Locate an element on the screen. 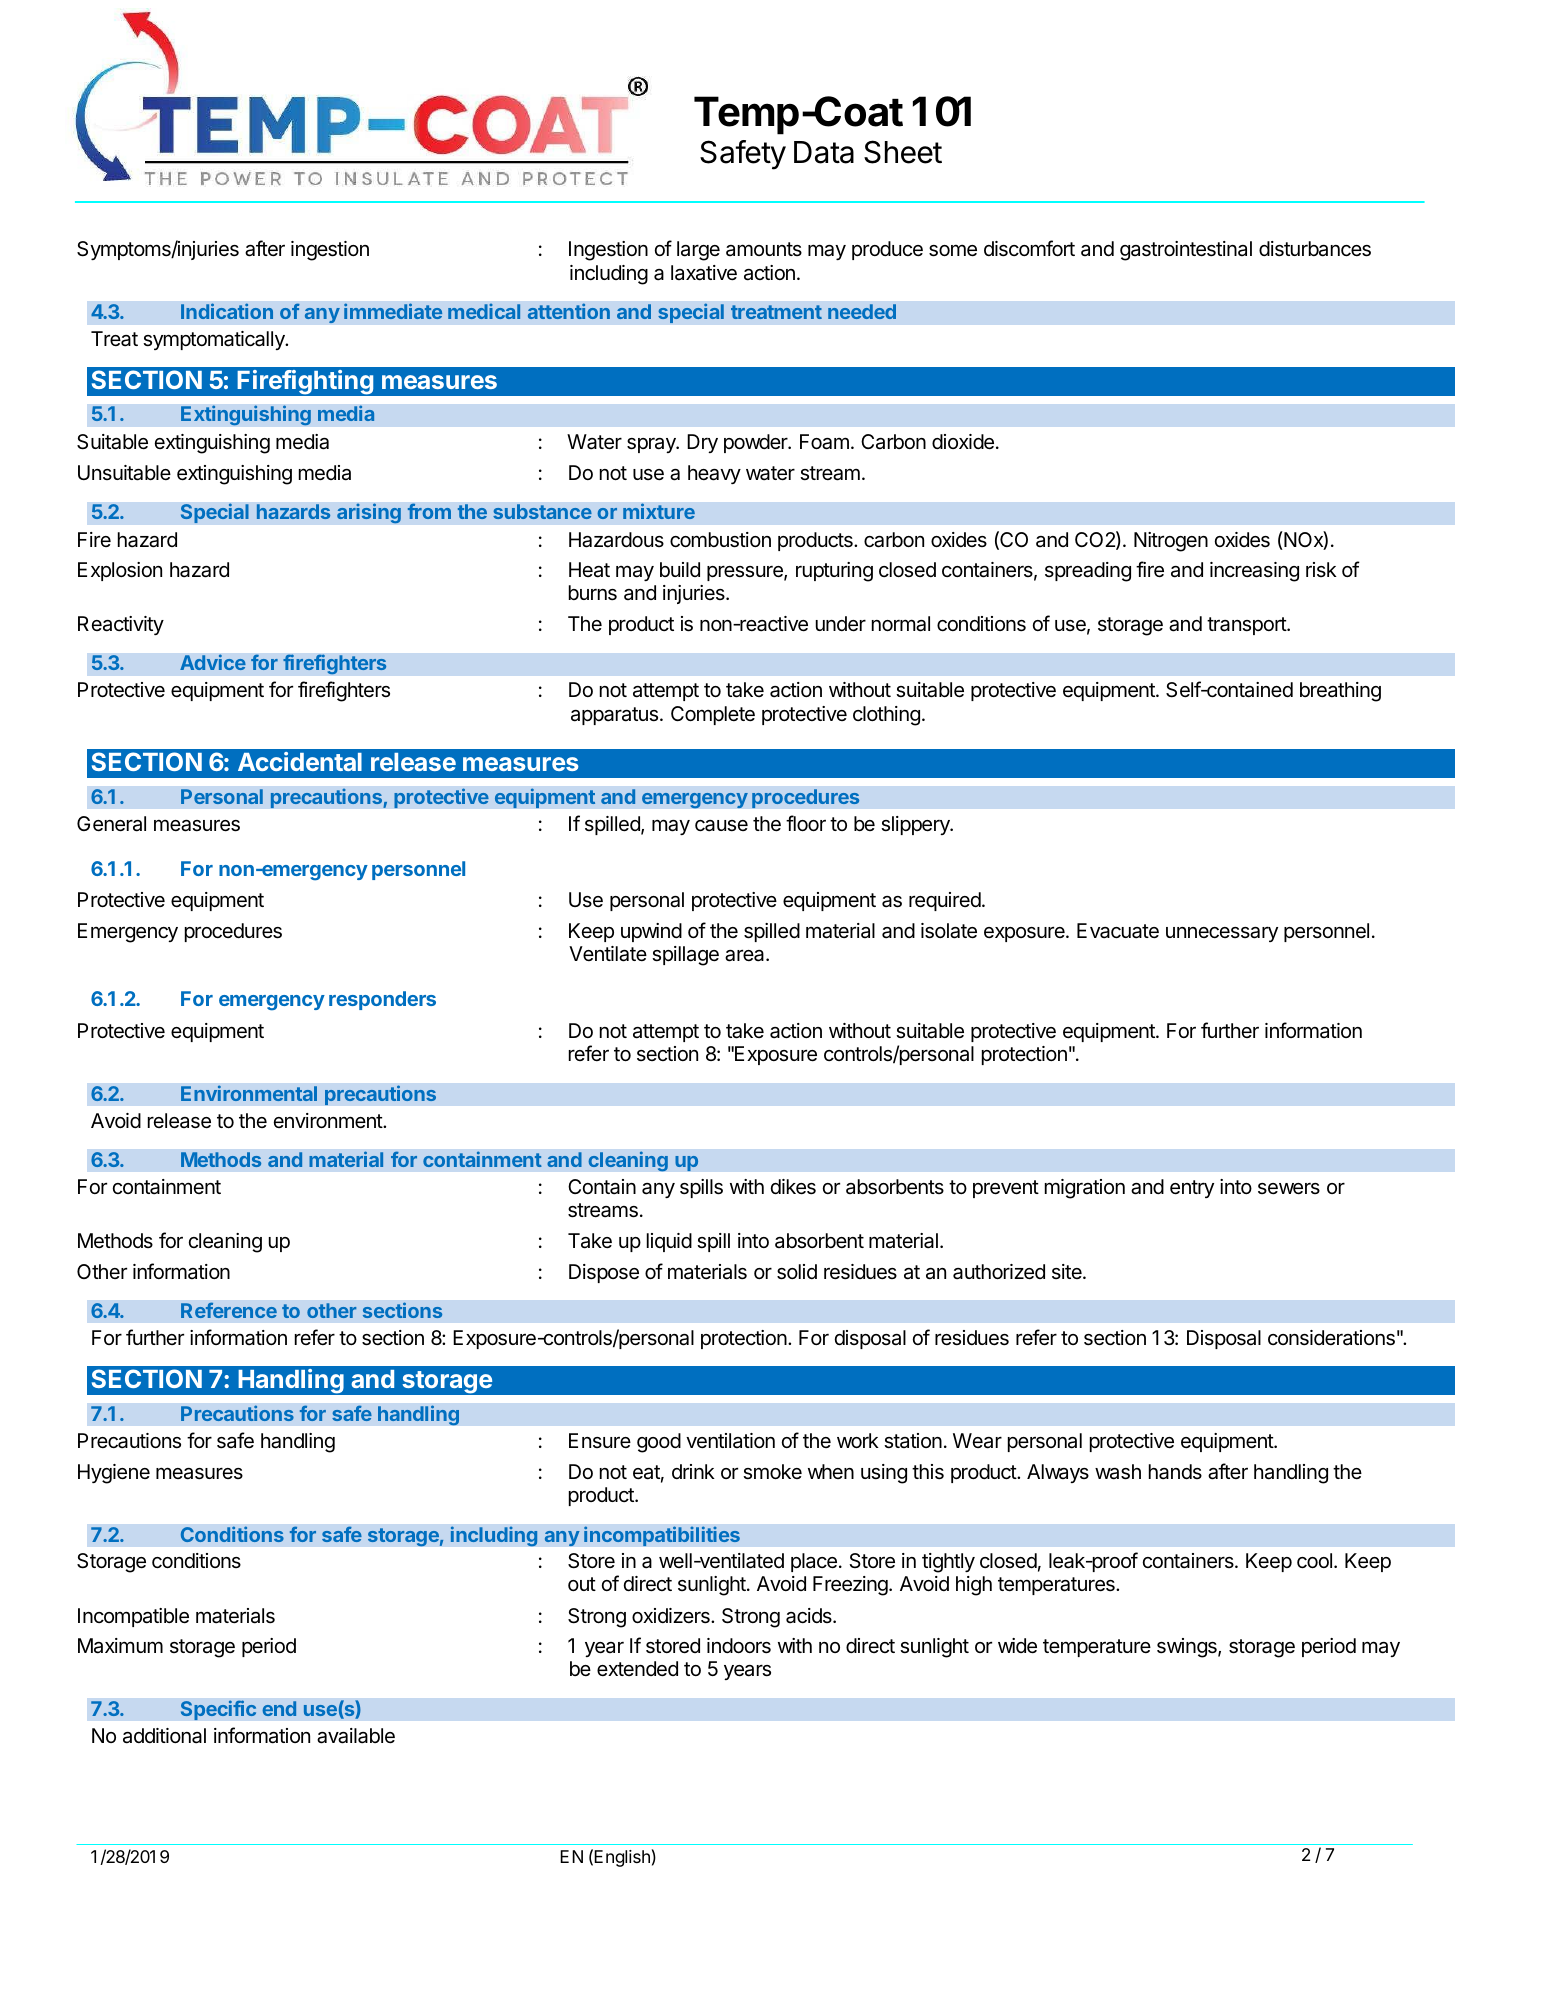  unnecessary is located at coordinates (1222, 934).
